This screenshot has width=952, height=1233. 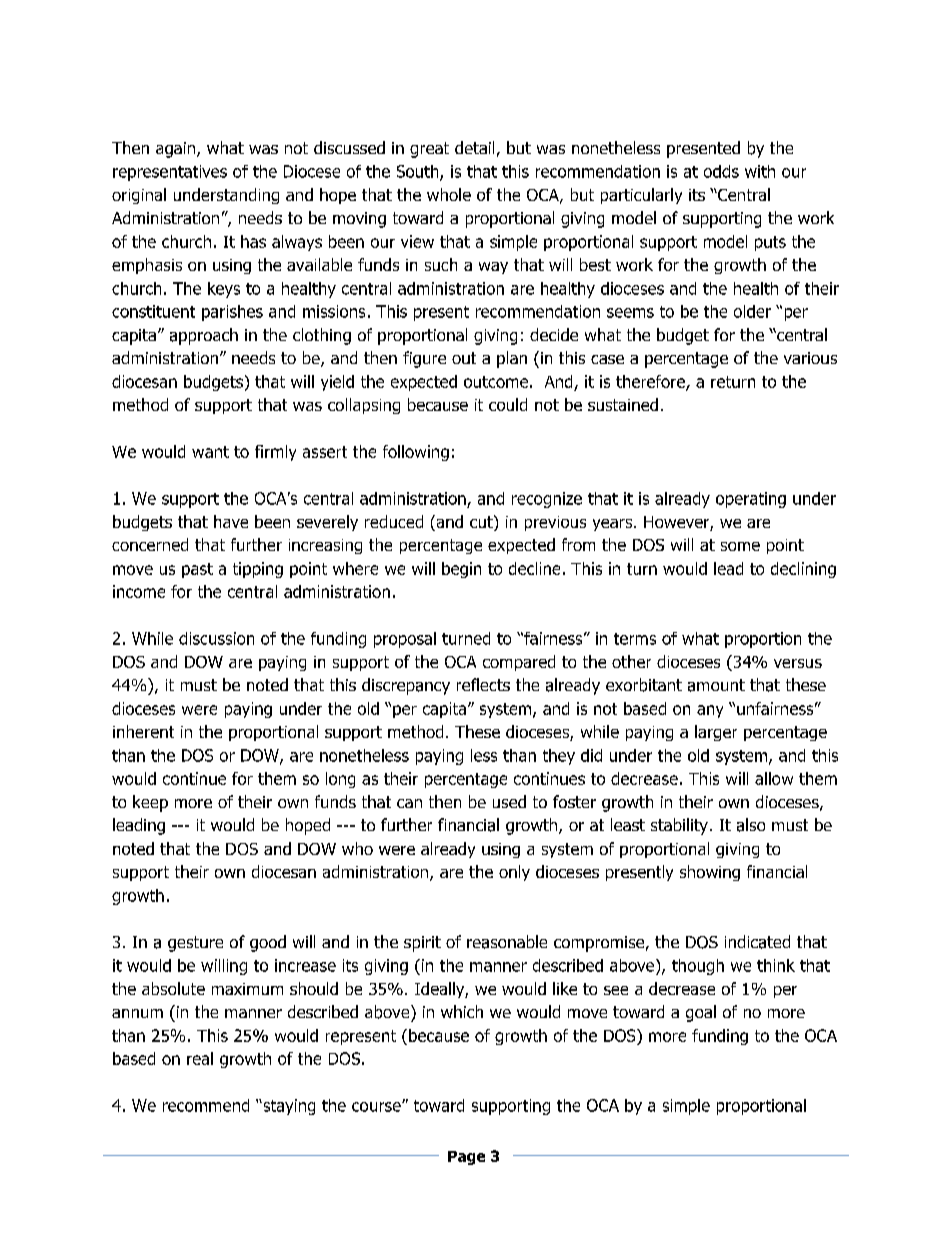 I want to click on could, so click(x=508, y=404).
